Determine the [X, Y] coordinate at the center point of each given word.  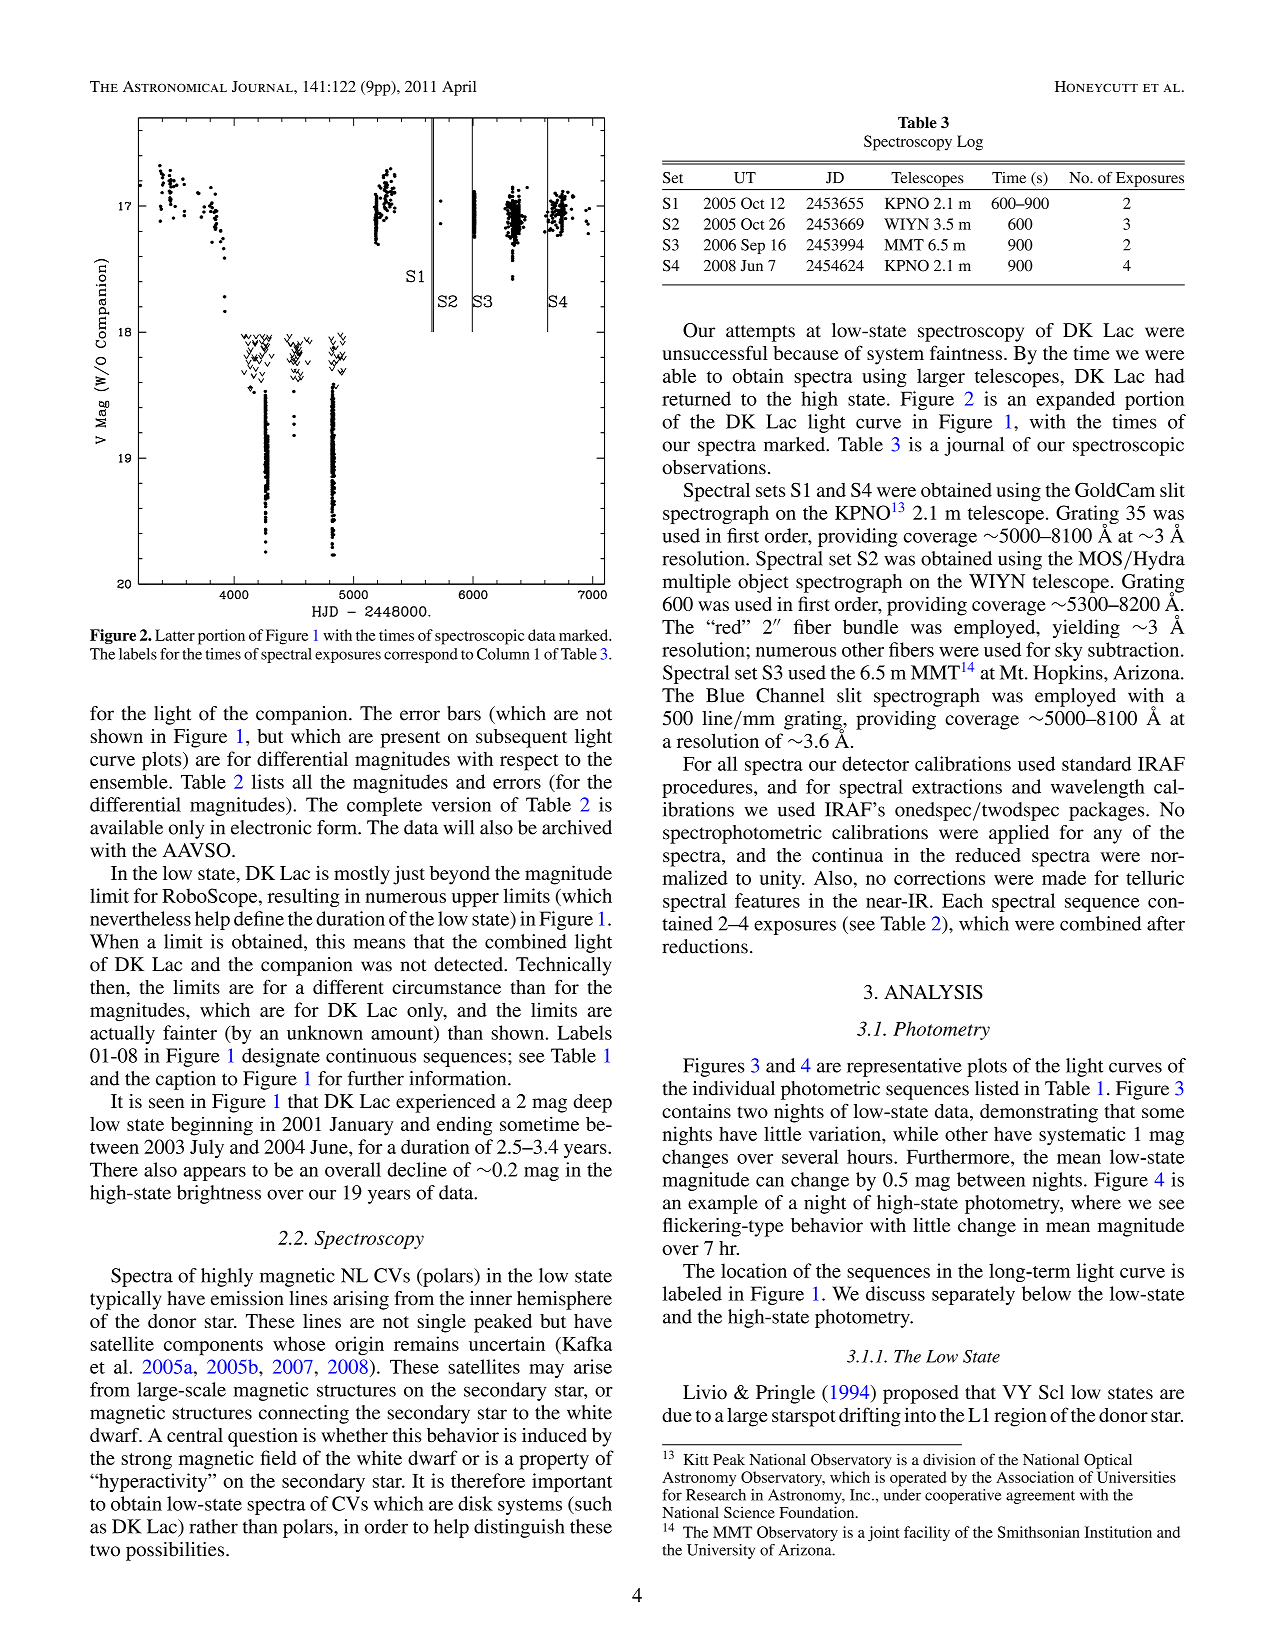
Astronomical [175, 86]
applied [1019, 834]
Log [970, 143]
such [592, 1503]
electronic [271, 827]
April [459, 88]
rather [214, 1526]
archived [577, 827]
